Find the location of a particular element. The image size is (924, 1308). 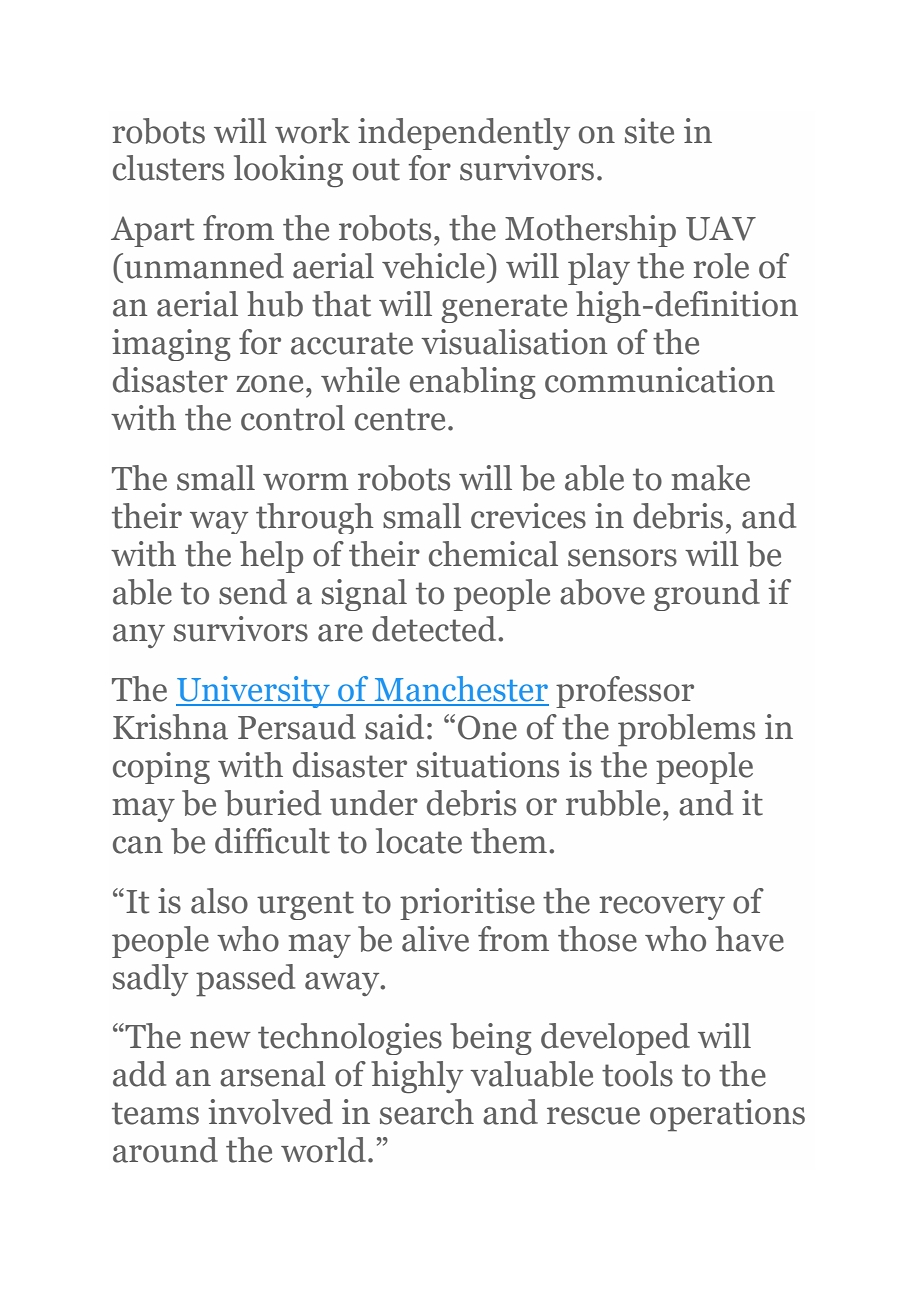

help is located at coordinates (271, 557).
